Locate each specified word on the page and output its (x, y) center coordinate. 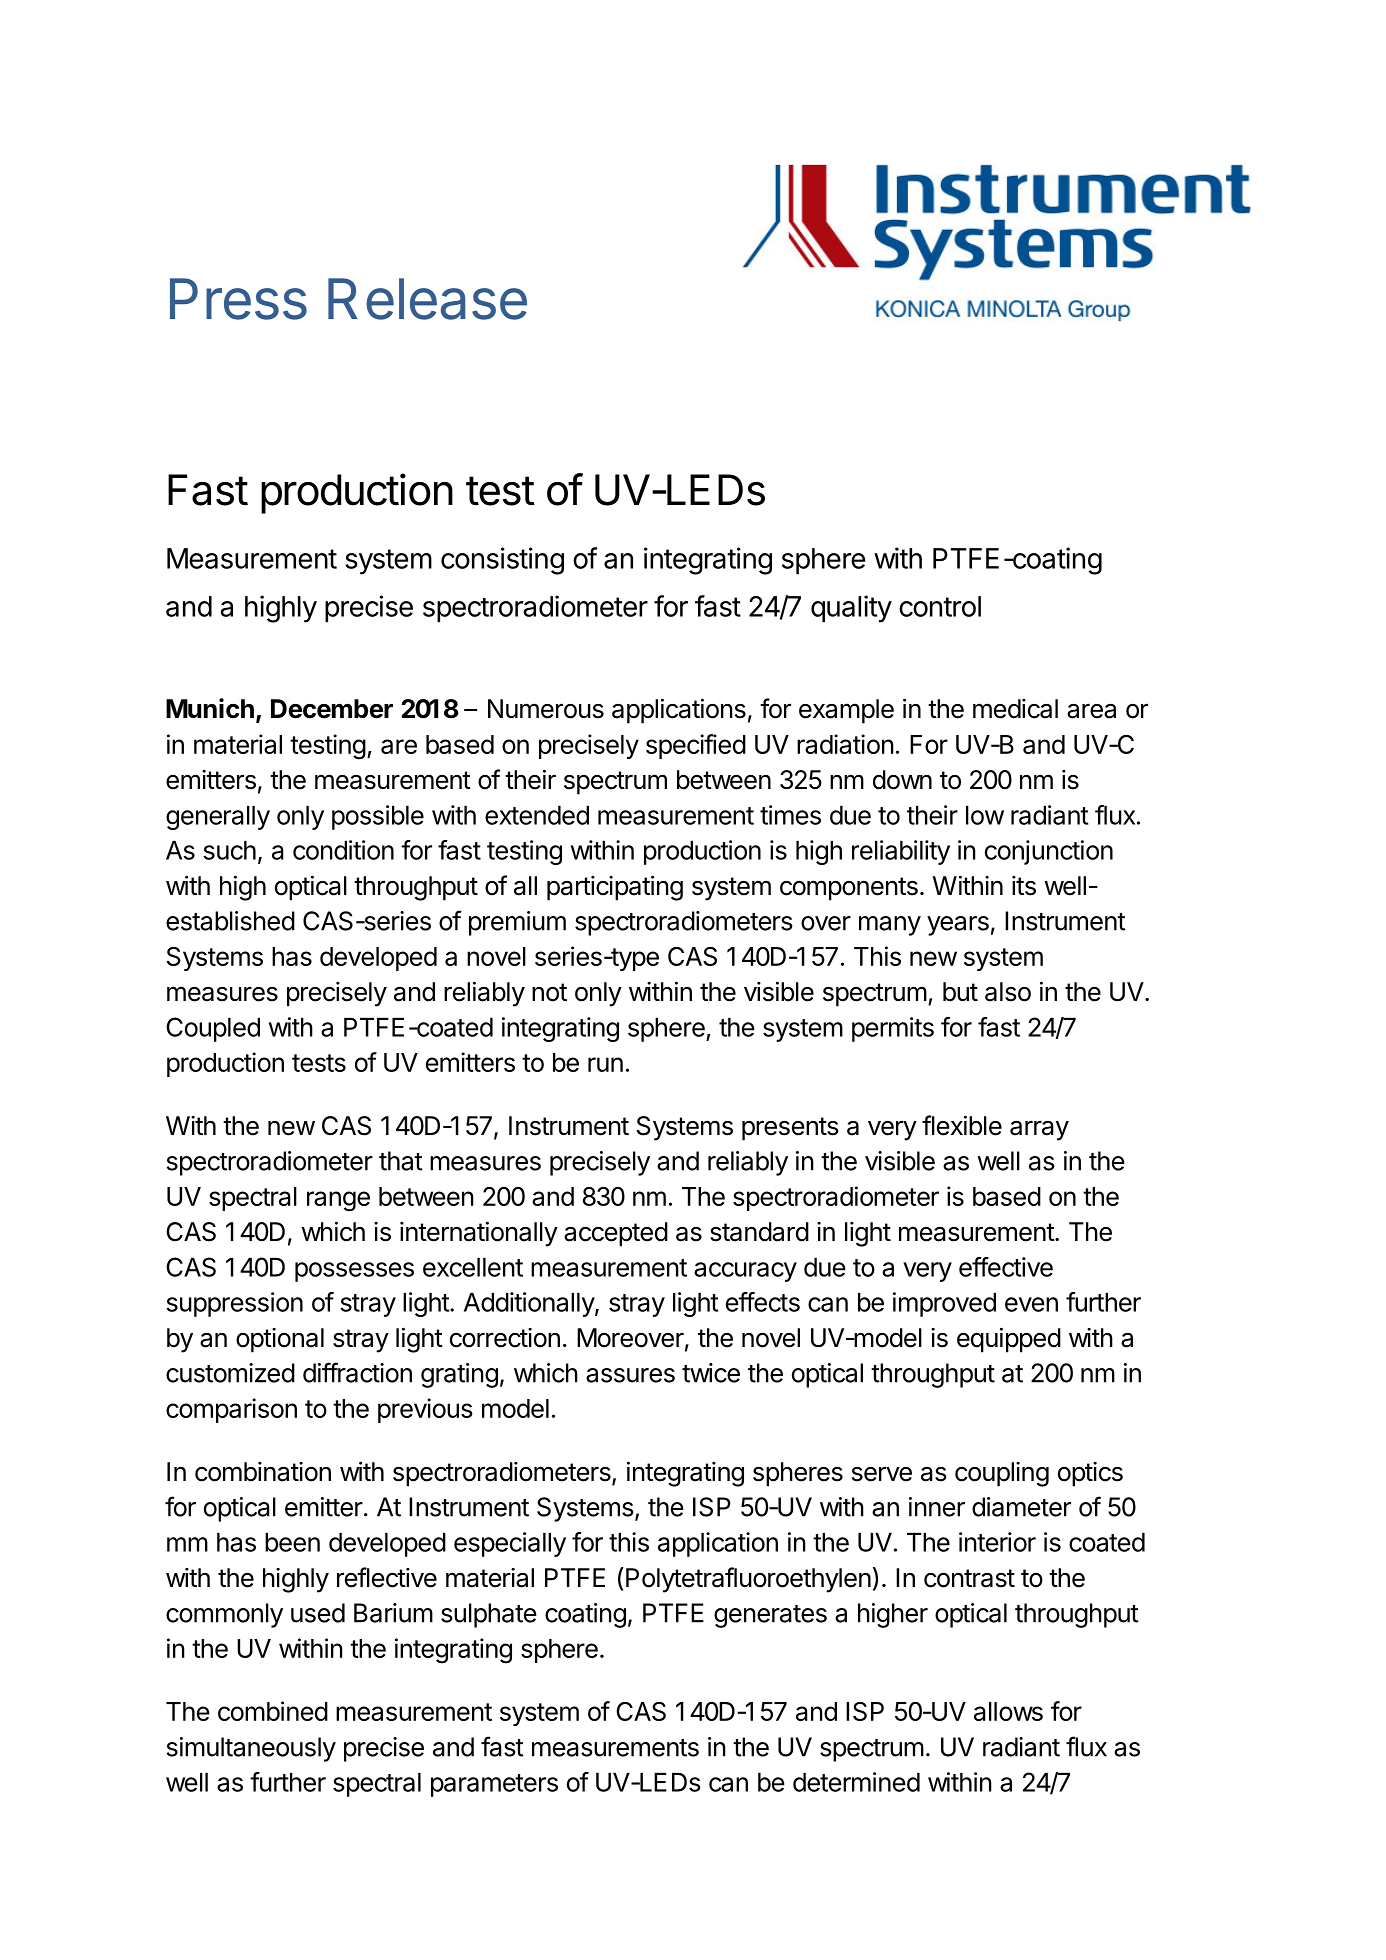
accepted (616, 1234)
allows (1008, 1711)
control (940, 606)
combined (273, 1711)
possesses (354, 1272)
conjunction (1049, 852)
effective (1006, 1267)
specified (696, 746)
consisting (502, 561)
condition (343, 850)
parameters (494, 1785)
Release (427, 299)
